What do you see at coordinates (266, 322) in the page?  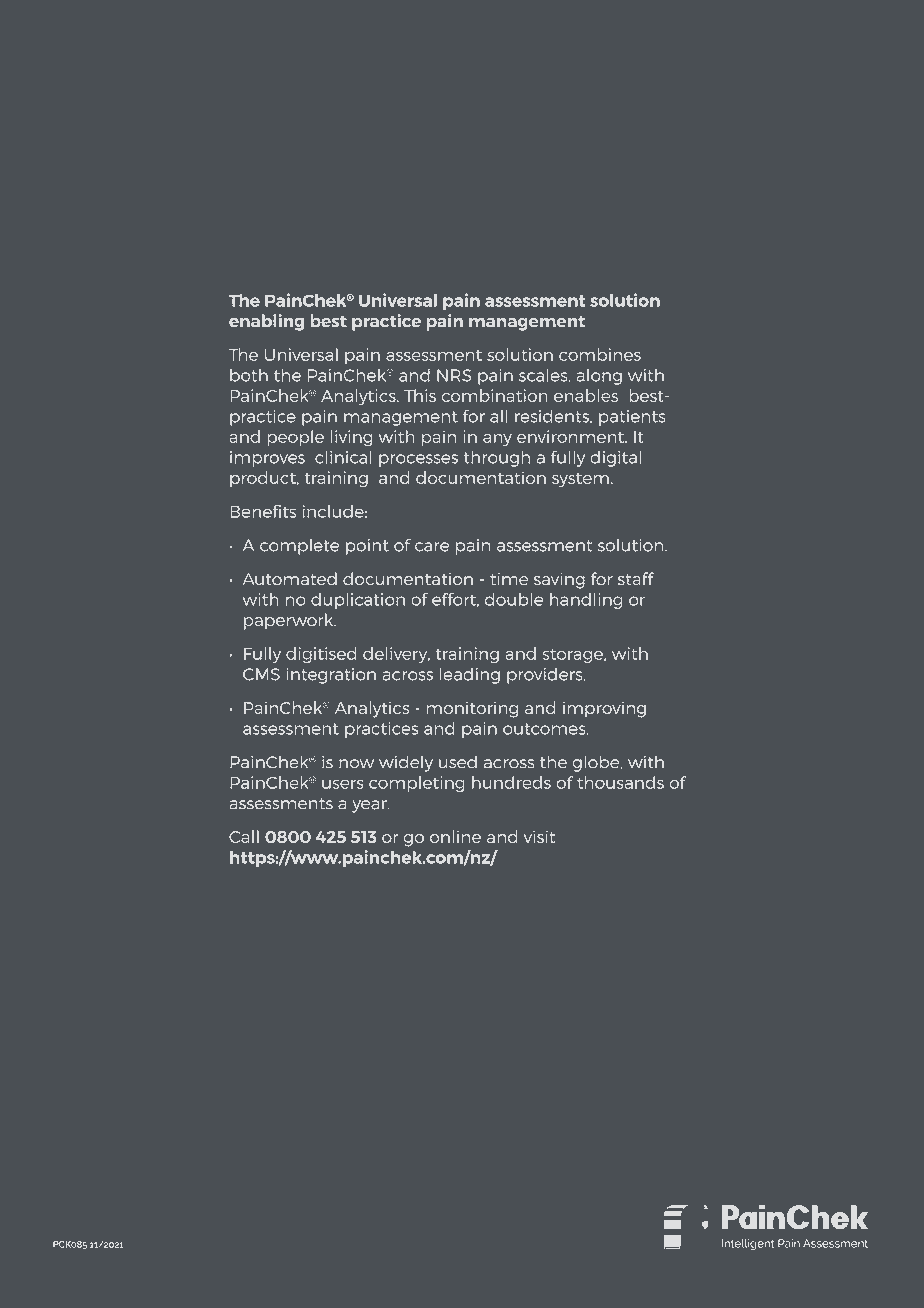 I see `enabling` at bounding box center [266, 322].
